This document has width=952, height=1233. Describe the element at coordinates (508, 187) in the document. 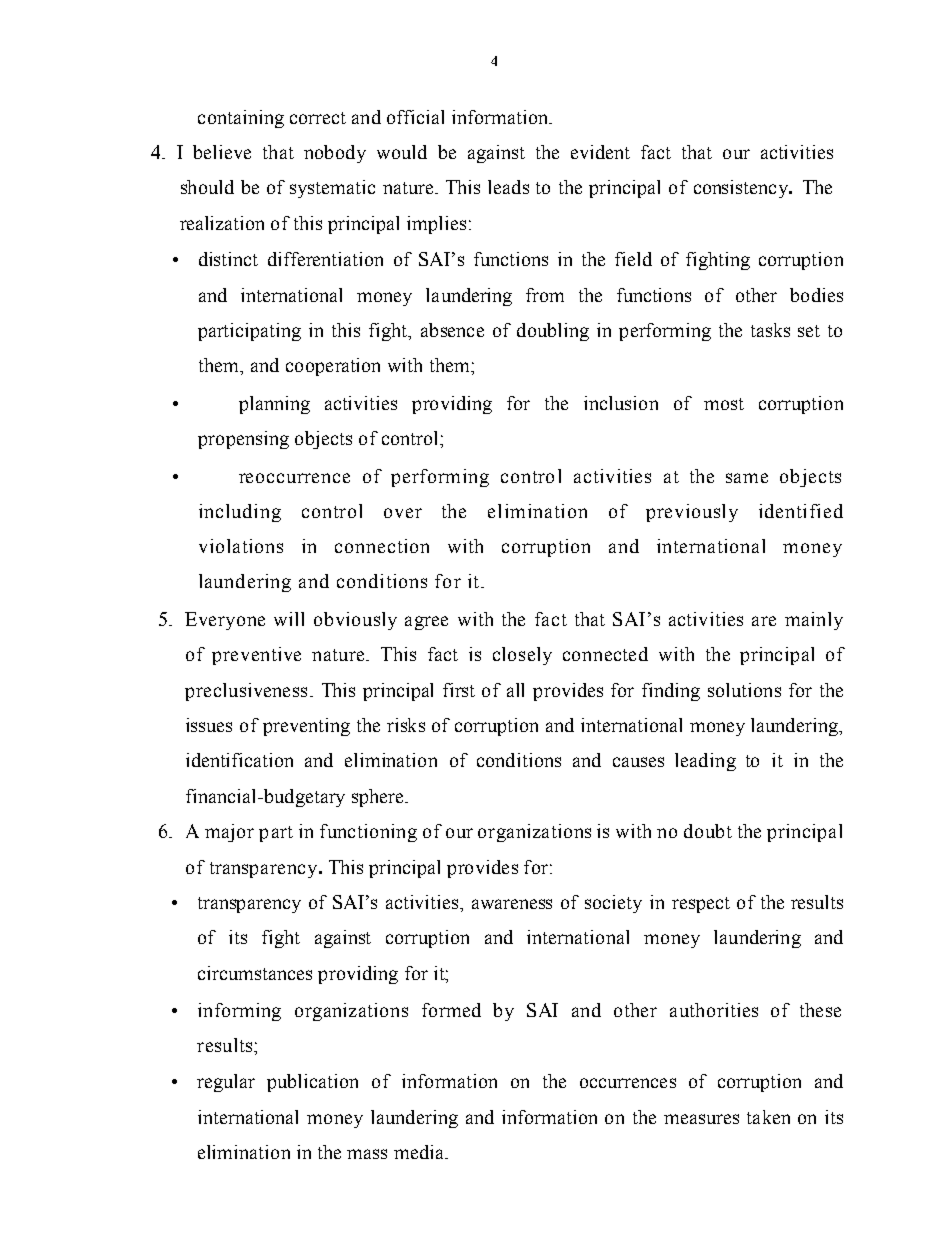

I see `leads` at that location.
